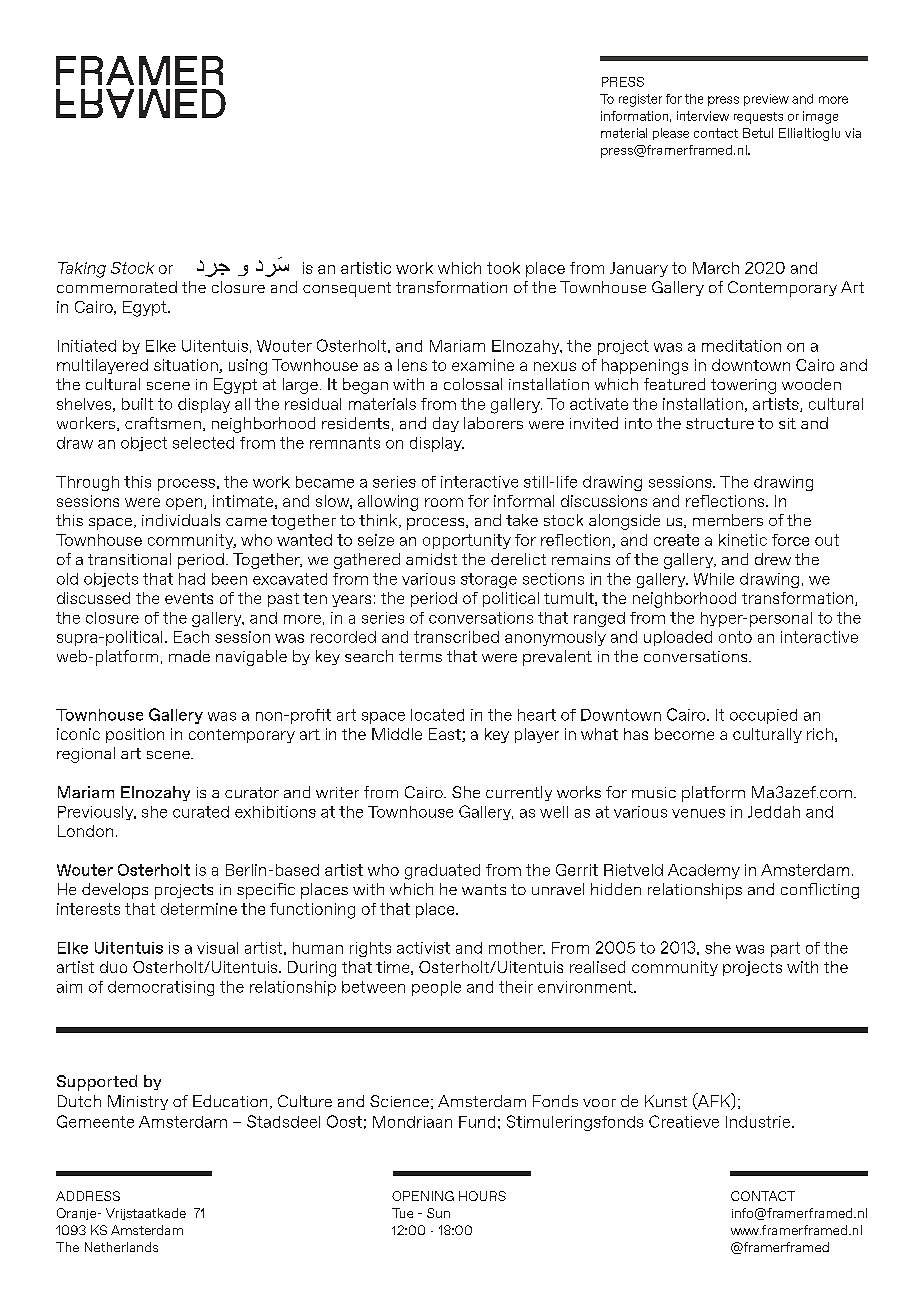 This screenshot has width=924, height=1308. I want to click on register, so click(640, 100).
